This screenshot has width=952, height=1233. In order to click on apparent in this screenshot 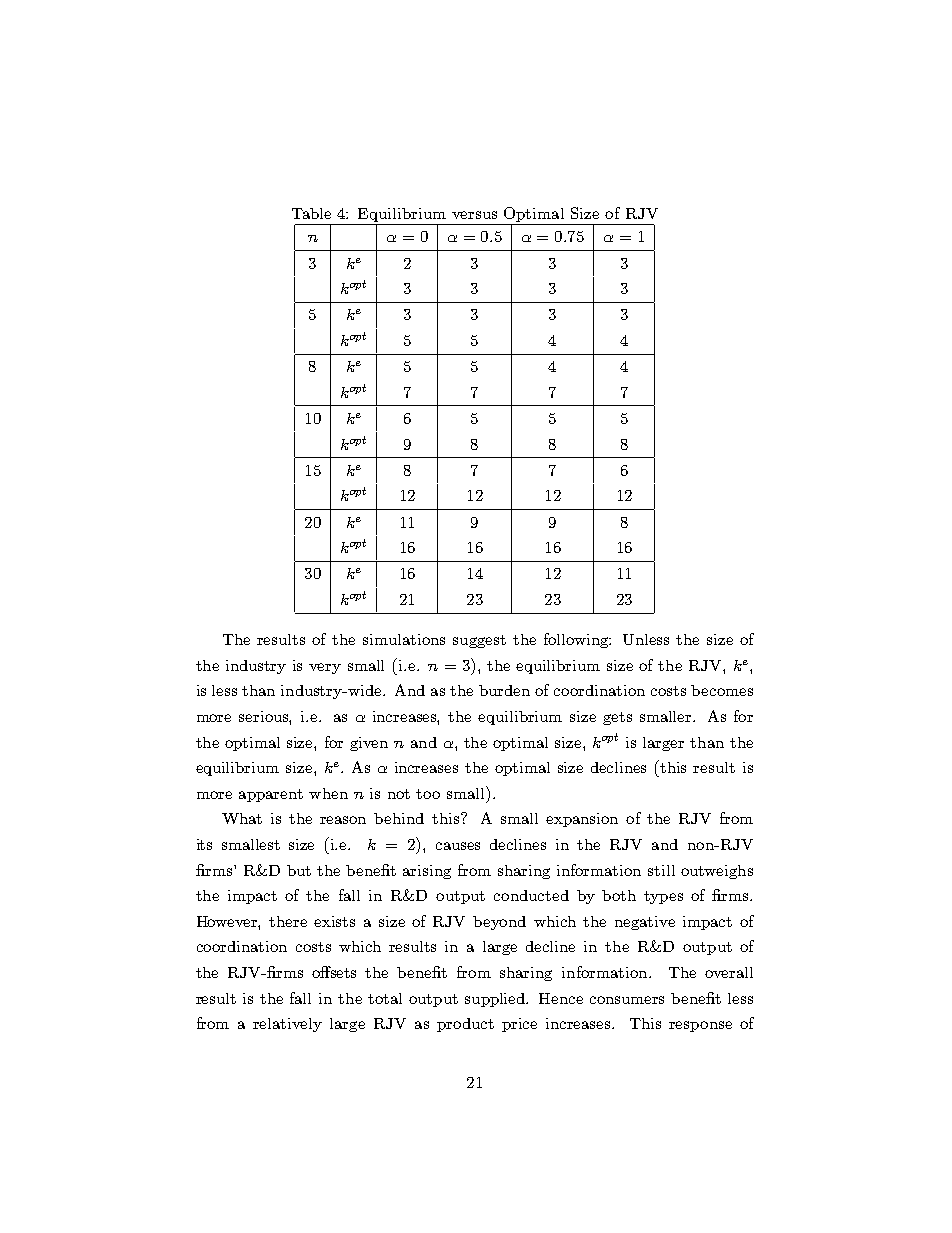, I will do `click(271, 795)`.
